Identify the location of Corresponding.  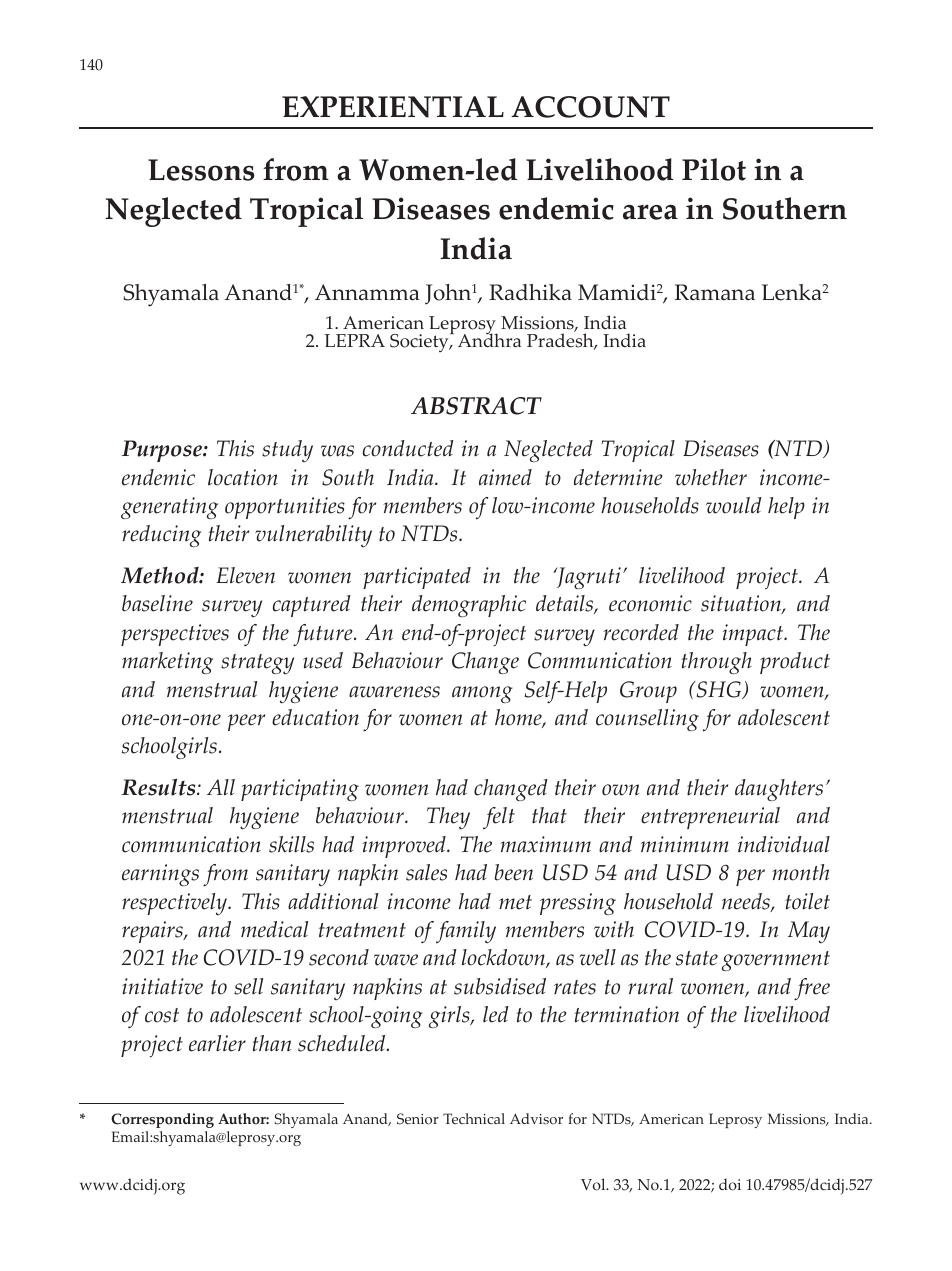
(162, 1120).
